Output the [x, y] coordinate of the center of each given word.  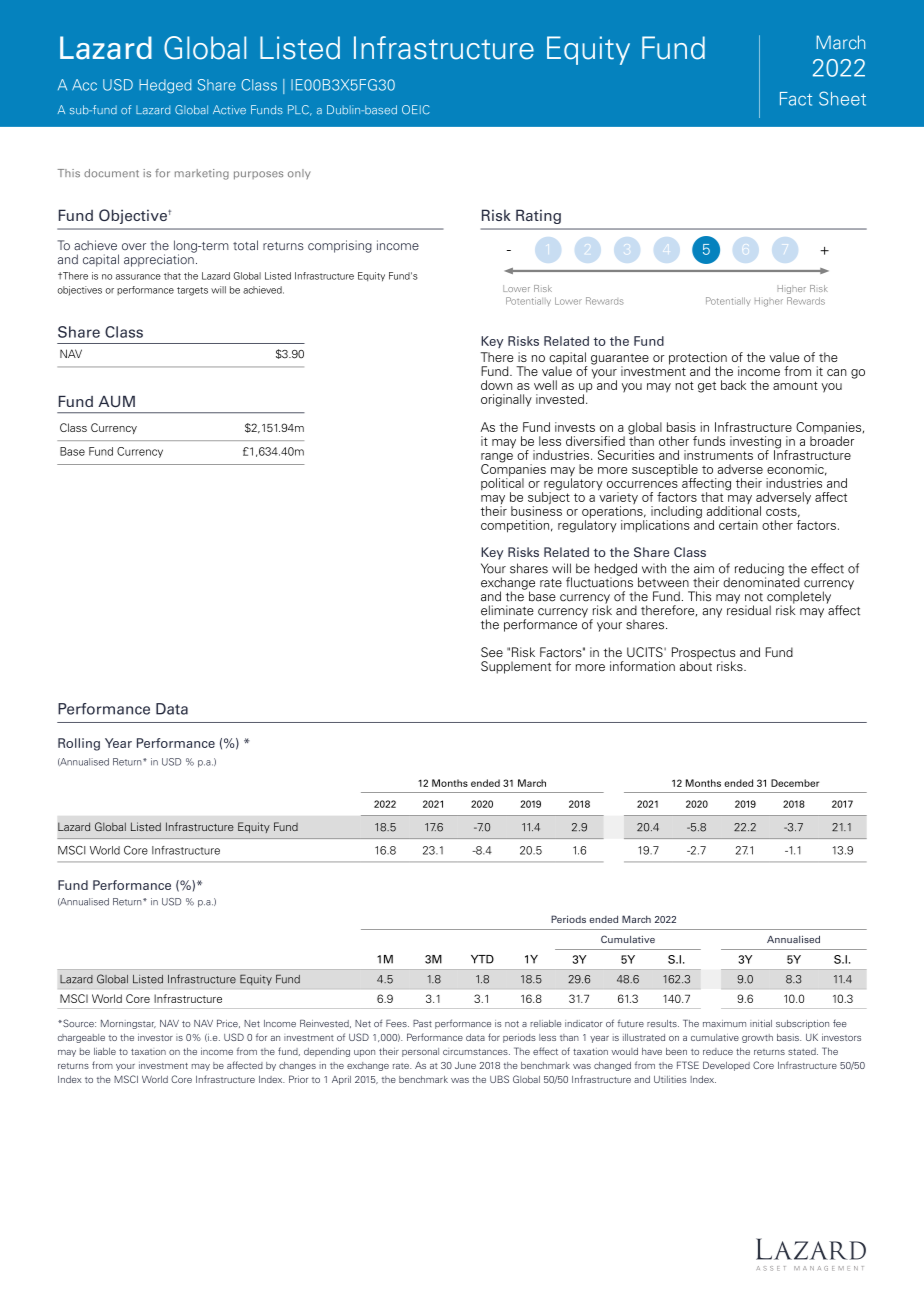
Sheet [842, 98]
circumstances [476, 1052]
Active [229, 110]
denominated [761, 581]
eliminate [507, 610]
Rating [538, 216]
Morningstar [128, 1024]
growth [757, 1038]
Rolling [79, 744]
